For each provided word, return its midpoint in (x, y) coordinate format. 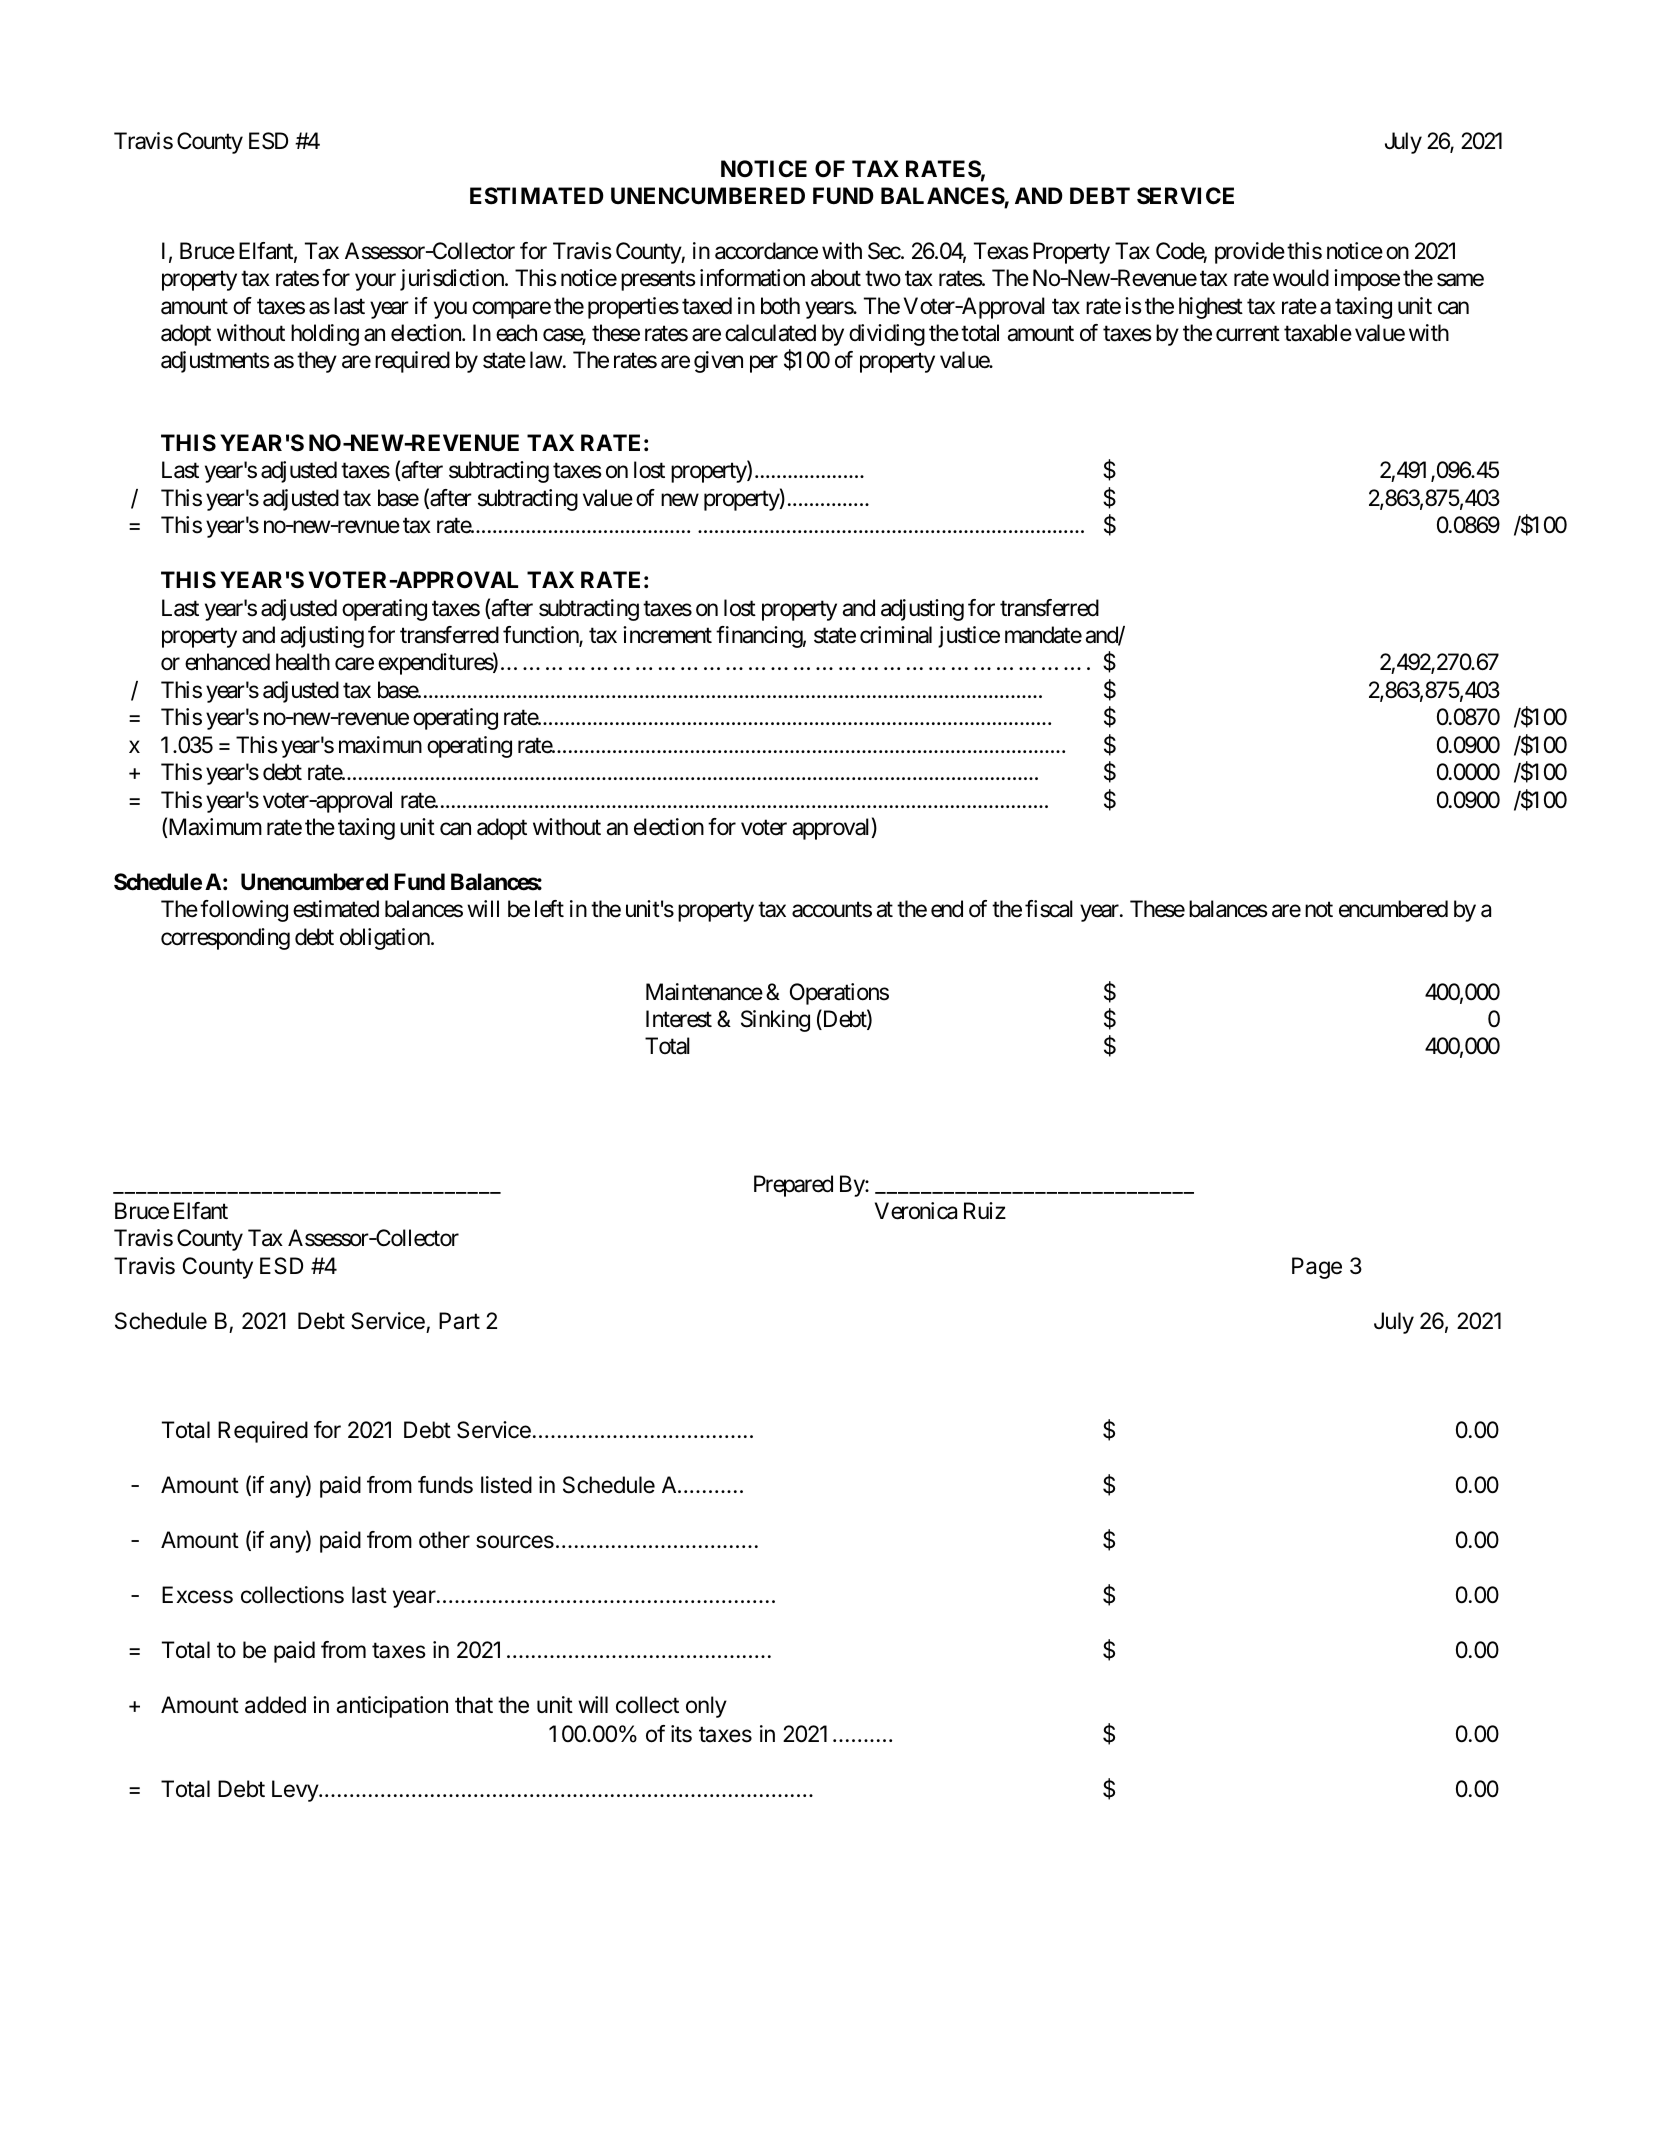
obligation (386, 939)
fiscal (1049, 909)
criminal (896, 635)
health (303, 662)
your (375, 282)
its (681, 1734)
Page (1317, 1268)
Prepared (793, 1186)
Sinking (775, 1021)
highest (1211, 308)
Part (459, 1321)
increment (667, 635)
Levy (296, 1791)
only (706, 1707)
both (780, 306)
